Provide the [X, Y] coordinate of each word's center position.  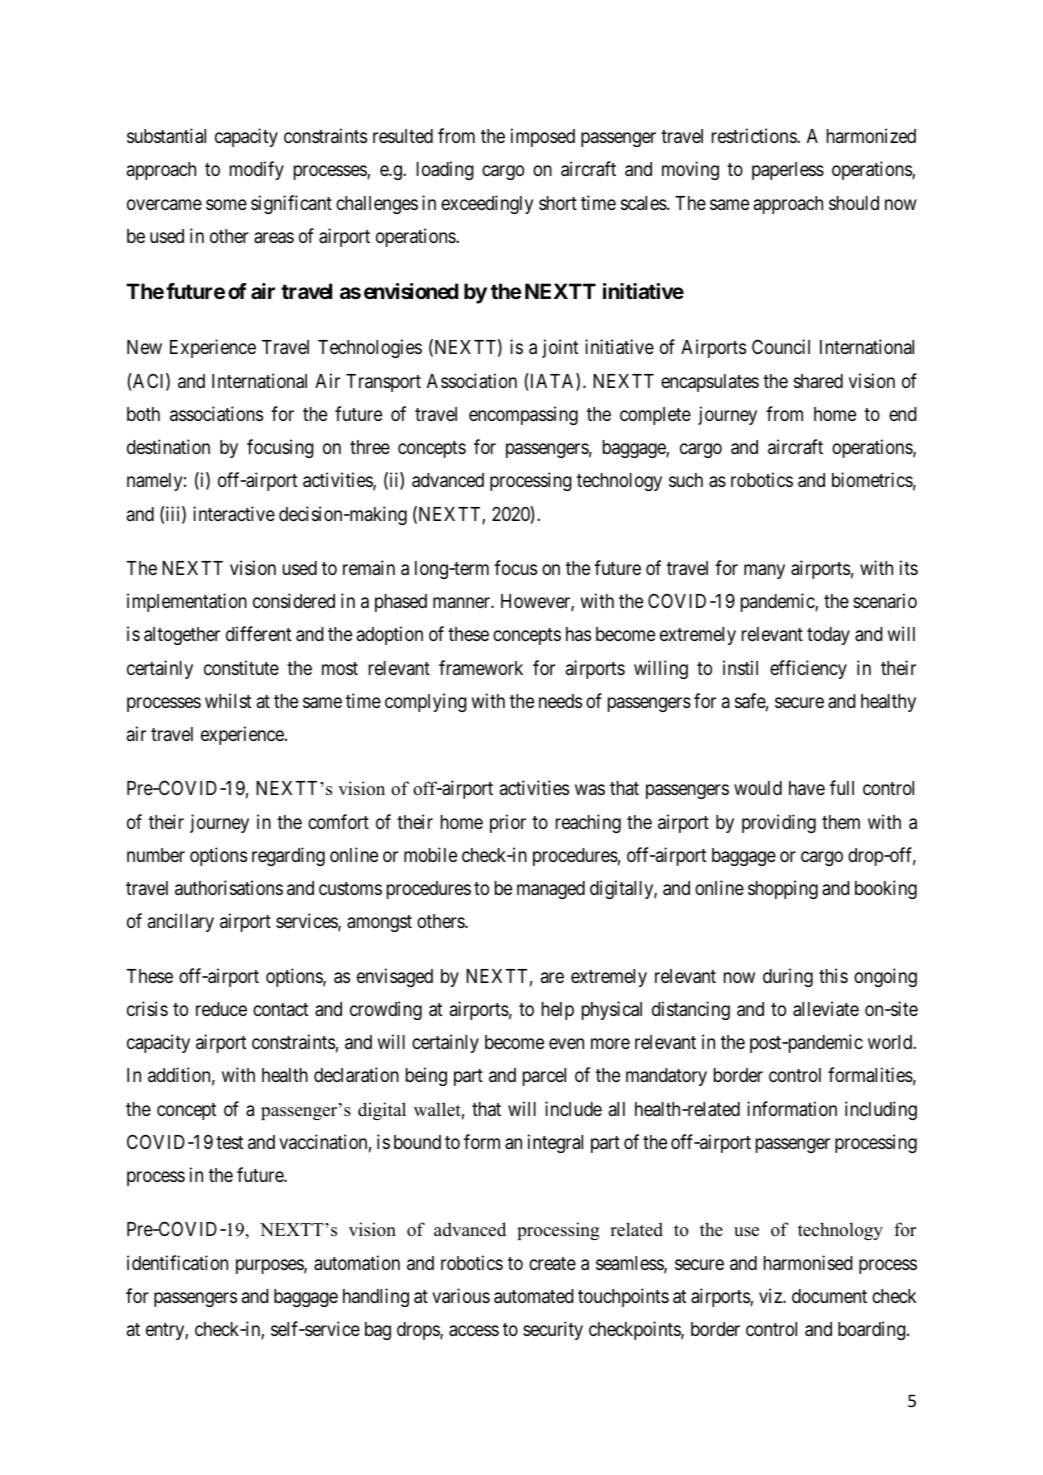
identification [177, 1262]
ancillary [181, 922]
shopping [783, 889]
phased [401, 603]
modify [257, 170]
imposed [543, 137]
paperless [788, 171]
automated [534, 1296]
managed [551, 890]
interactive [234, 513]
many [764, 571]
